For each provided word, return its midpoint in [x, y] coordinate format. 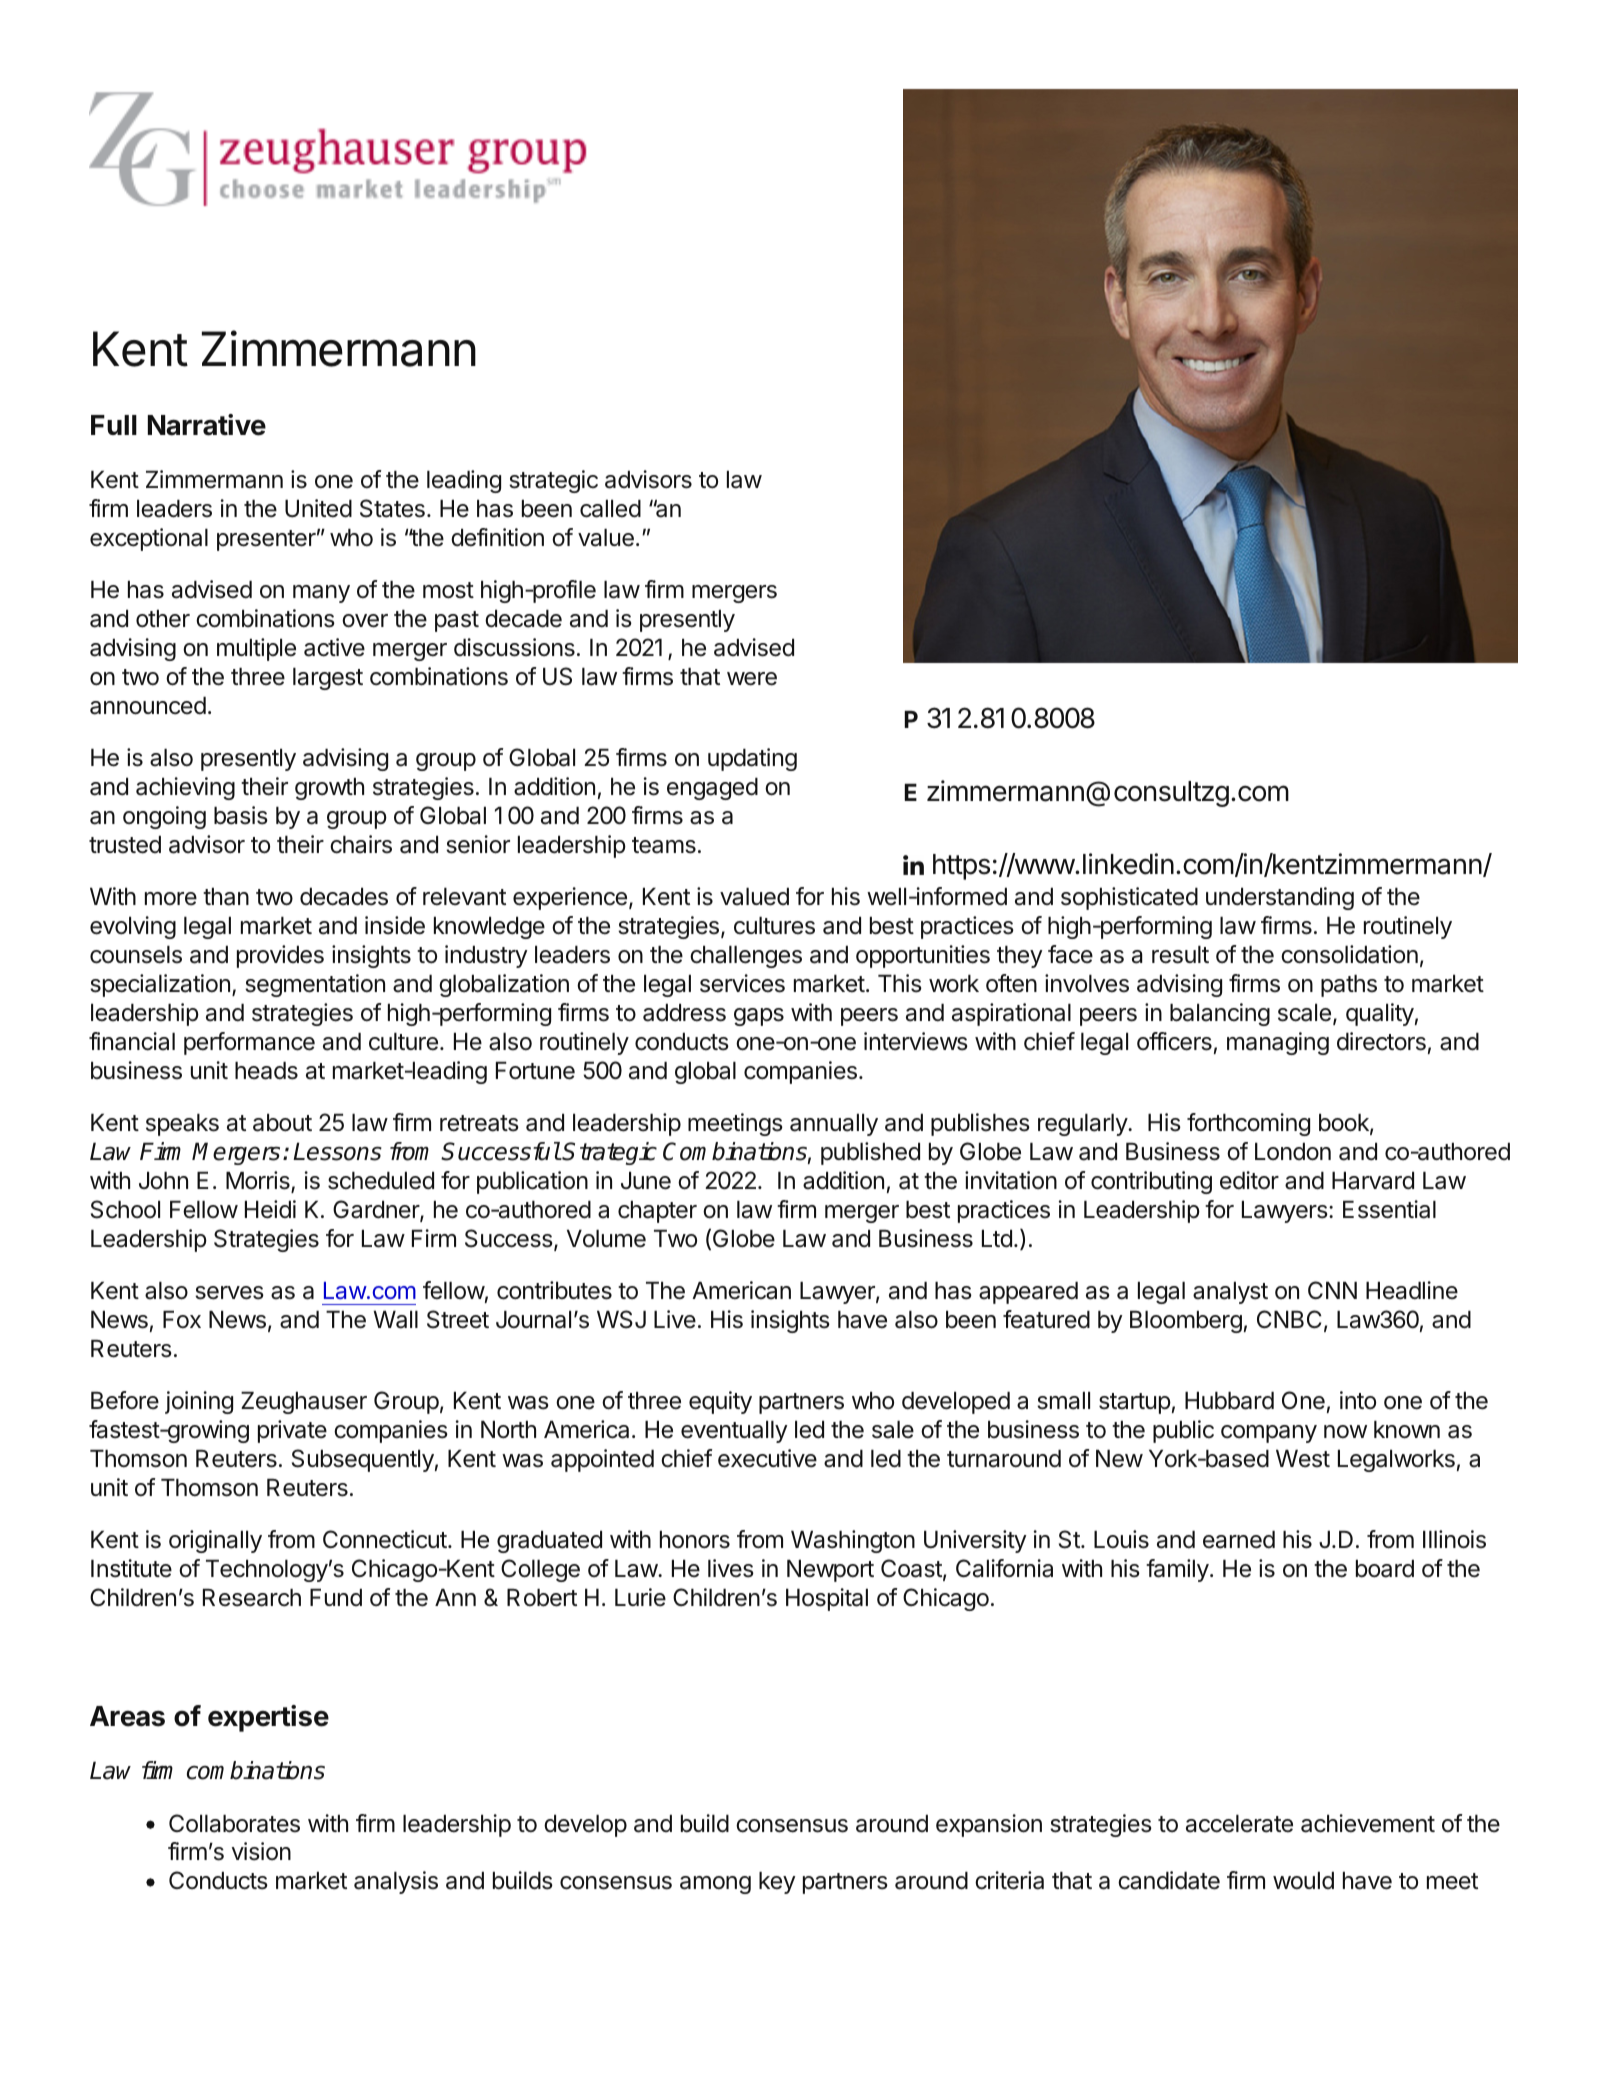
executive [767, 1458]
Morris [259, 1181]
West [1303, 1459]
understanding [1280, 898]
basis [241, 815]
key [777, 1883]
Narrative [207, 425]
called [610, 509]
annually [834, 1125]
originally [215, 1541]
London [1293, 1152]
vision [261, 1851]
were [752, 679]
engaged [712, 789]
